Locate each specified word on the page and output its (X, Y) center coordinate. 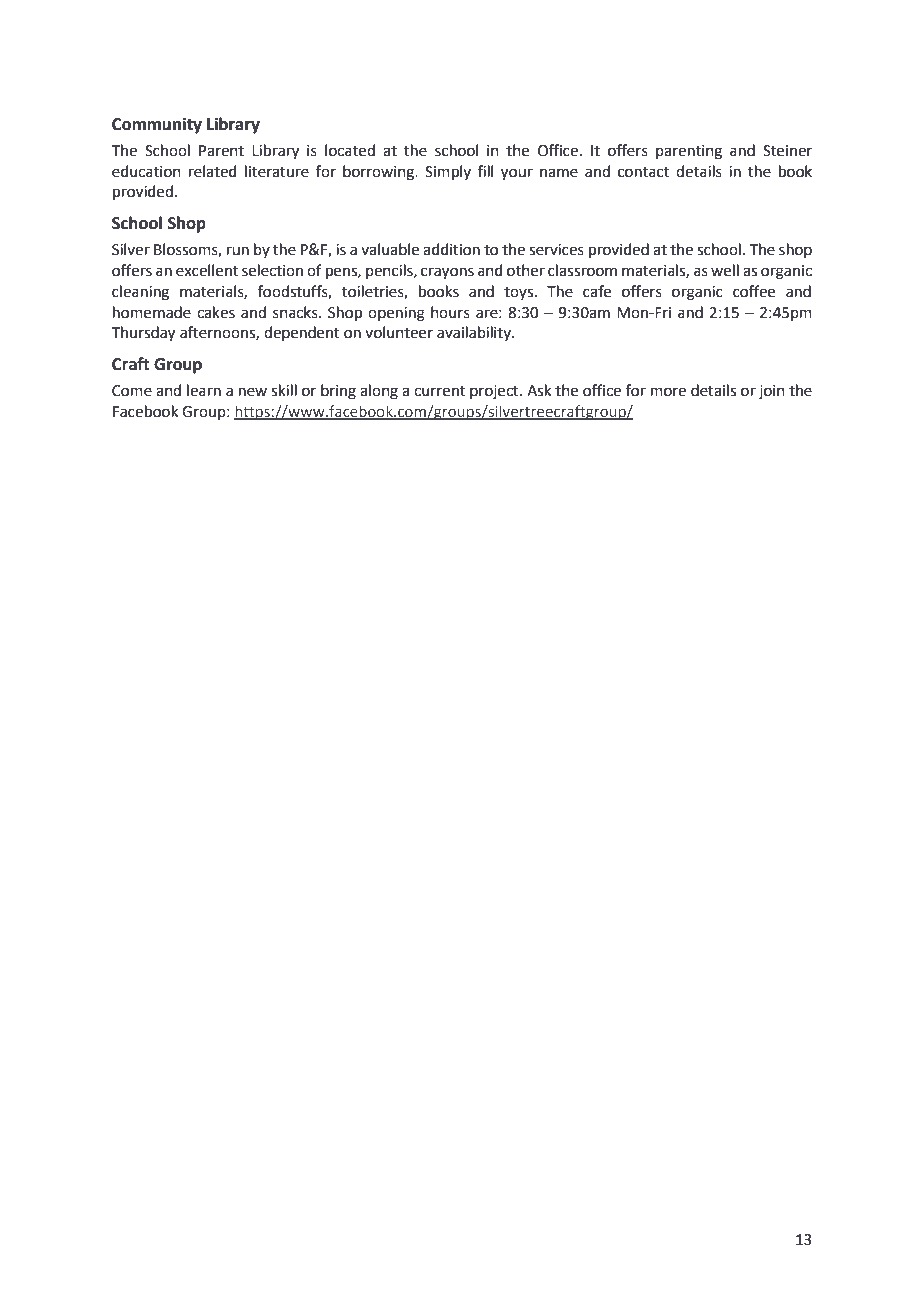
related (213, 171)
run (238, 251)
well (725, 270)
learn (204, 390)
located (350, 150)
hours (450, 312)
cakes (216, 312)
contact (644, 172)
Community (157, 125)
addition (451, 249)
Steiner (787, 151)
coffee (754, 291)
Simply (448, 172)
